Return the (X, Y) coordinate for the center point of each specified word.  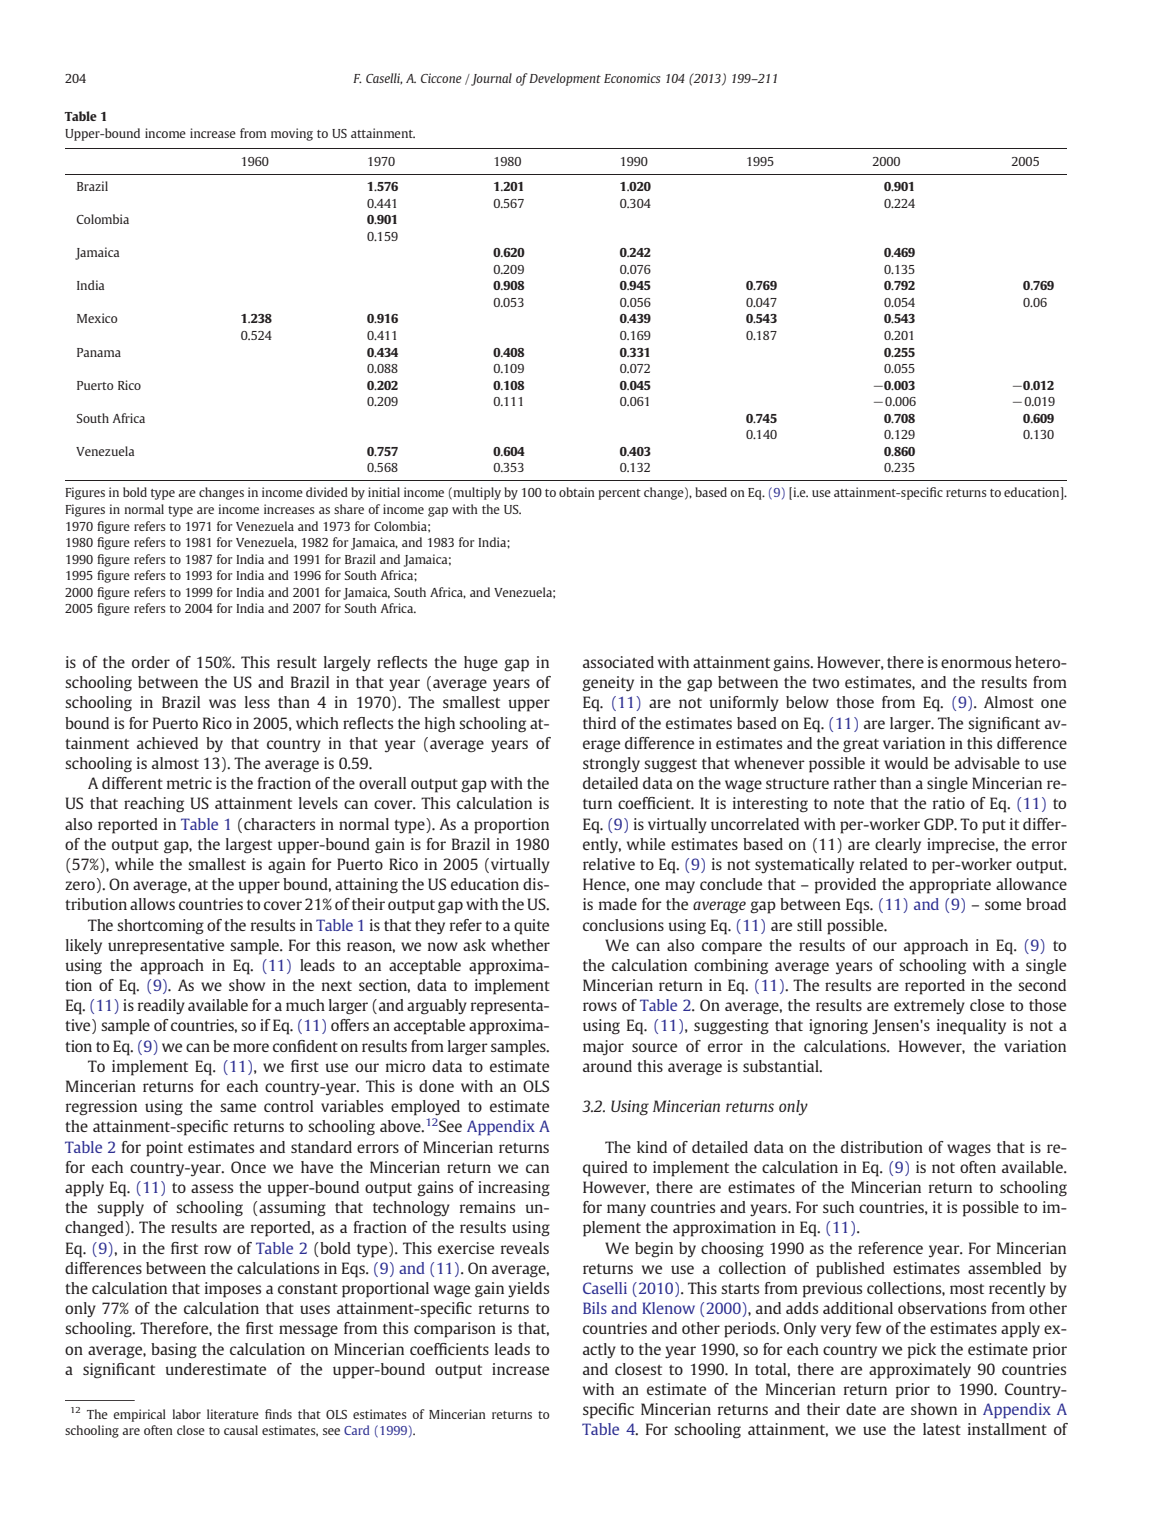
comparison (455, 1330)
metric (189, 783)
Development (565, 79)
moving (292, 134)
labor (186, 1414)
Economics (632, 78)
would (906, 763)
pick (922, 1351)
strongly (611, 765)
